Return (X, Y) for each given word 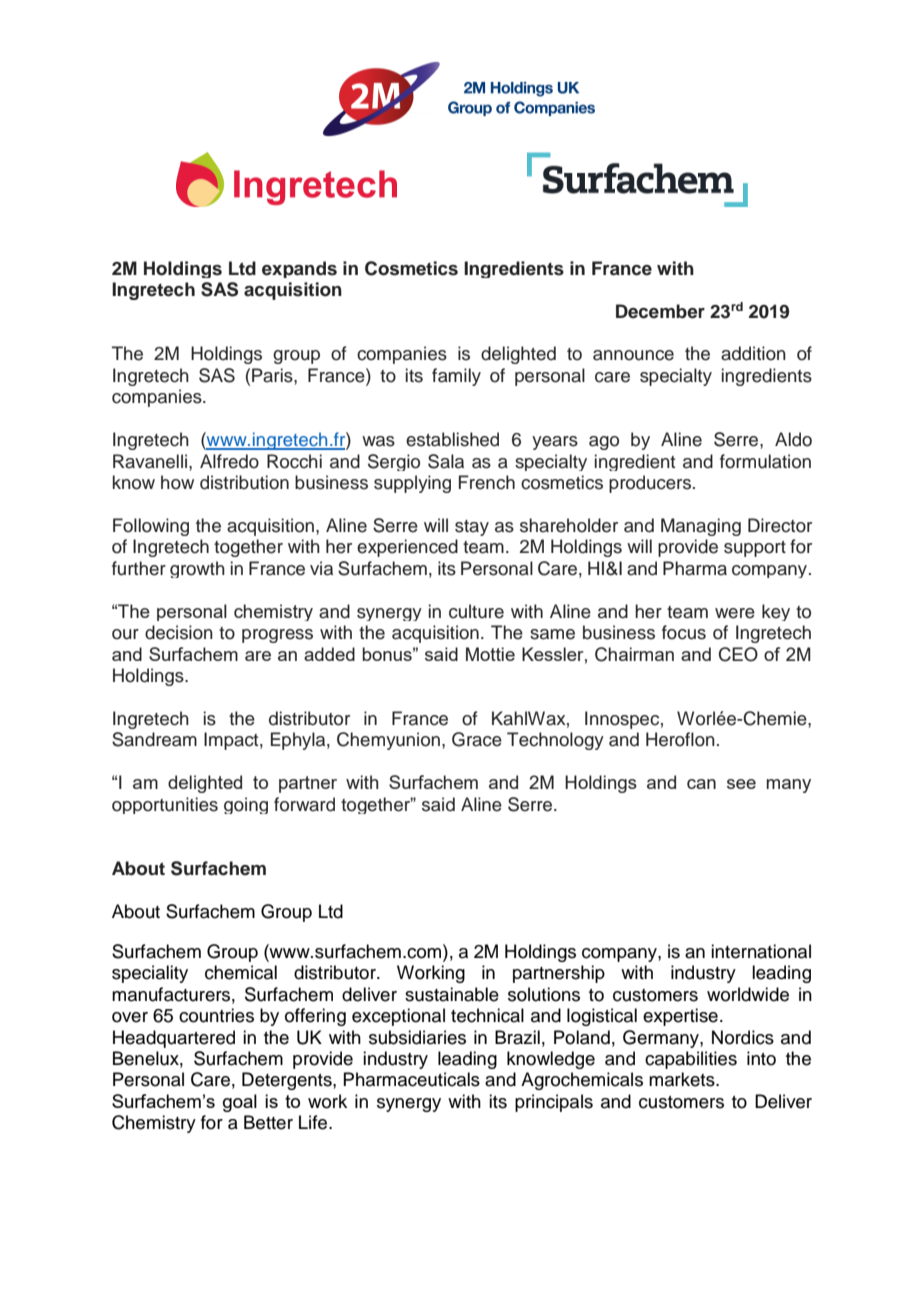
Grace (477, 739)
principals (554, 1103)
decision (179, 632)
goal (240, 1103)
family (456, 377)
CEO (738, 654)
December (660, 311)
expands (299, 269)
